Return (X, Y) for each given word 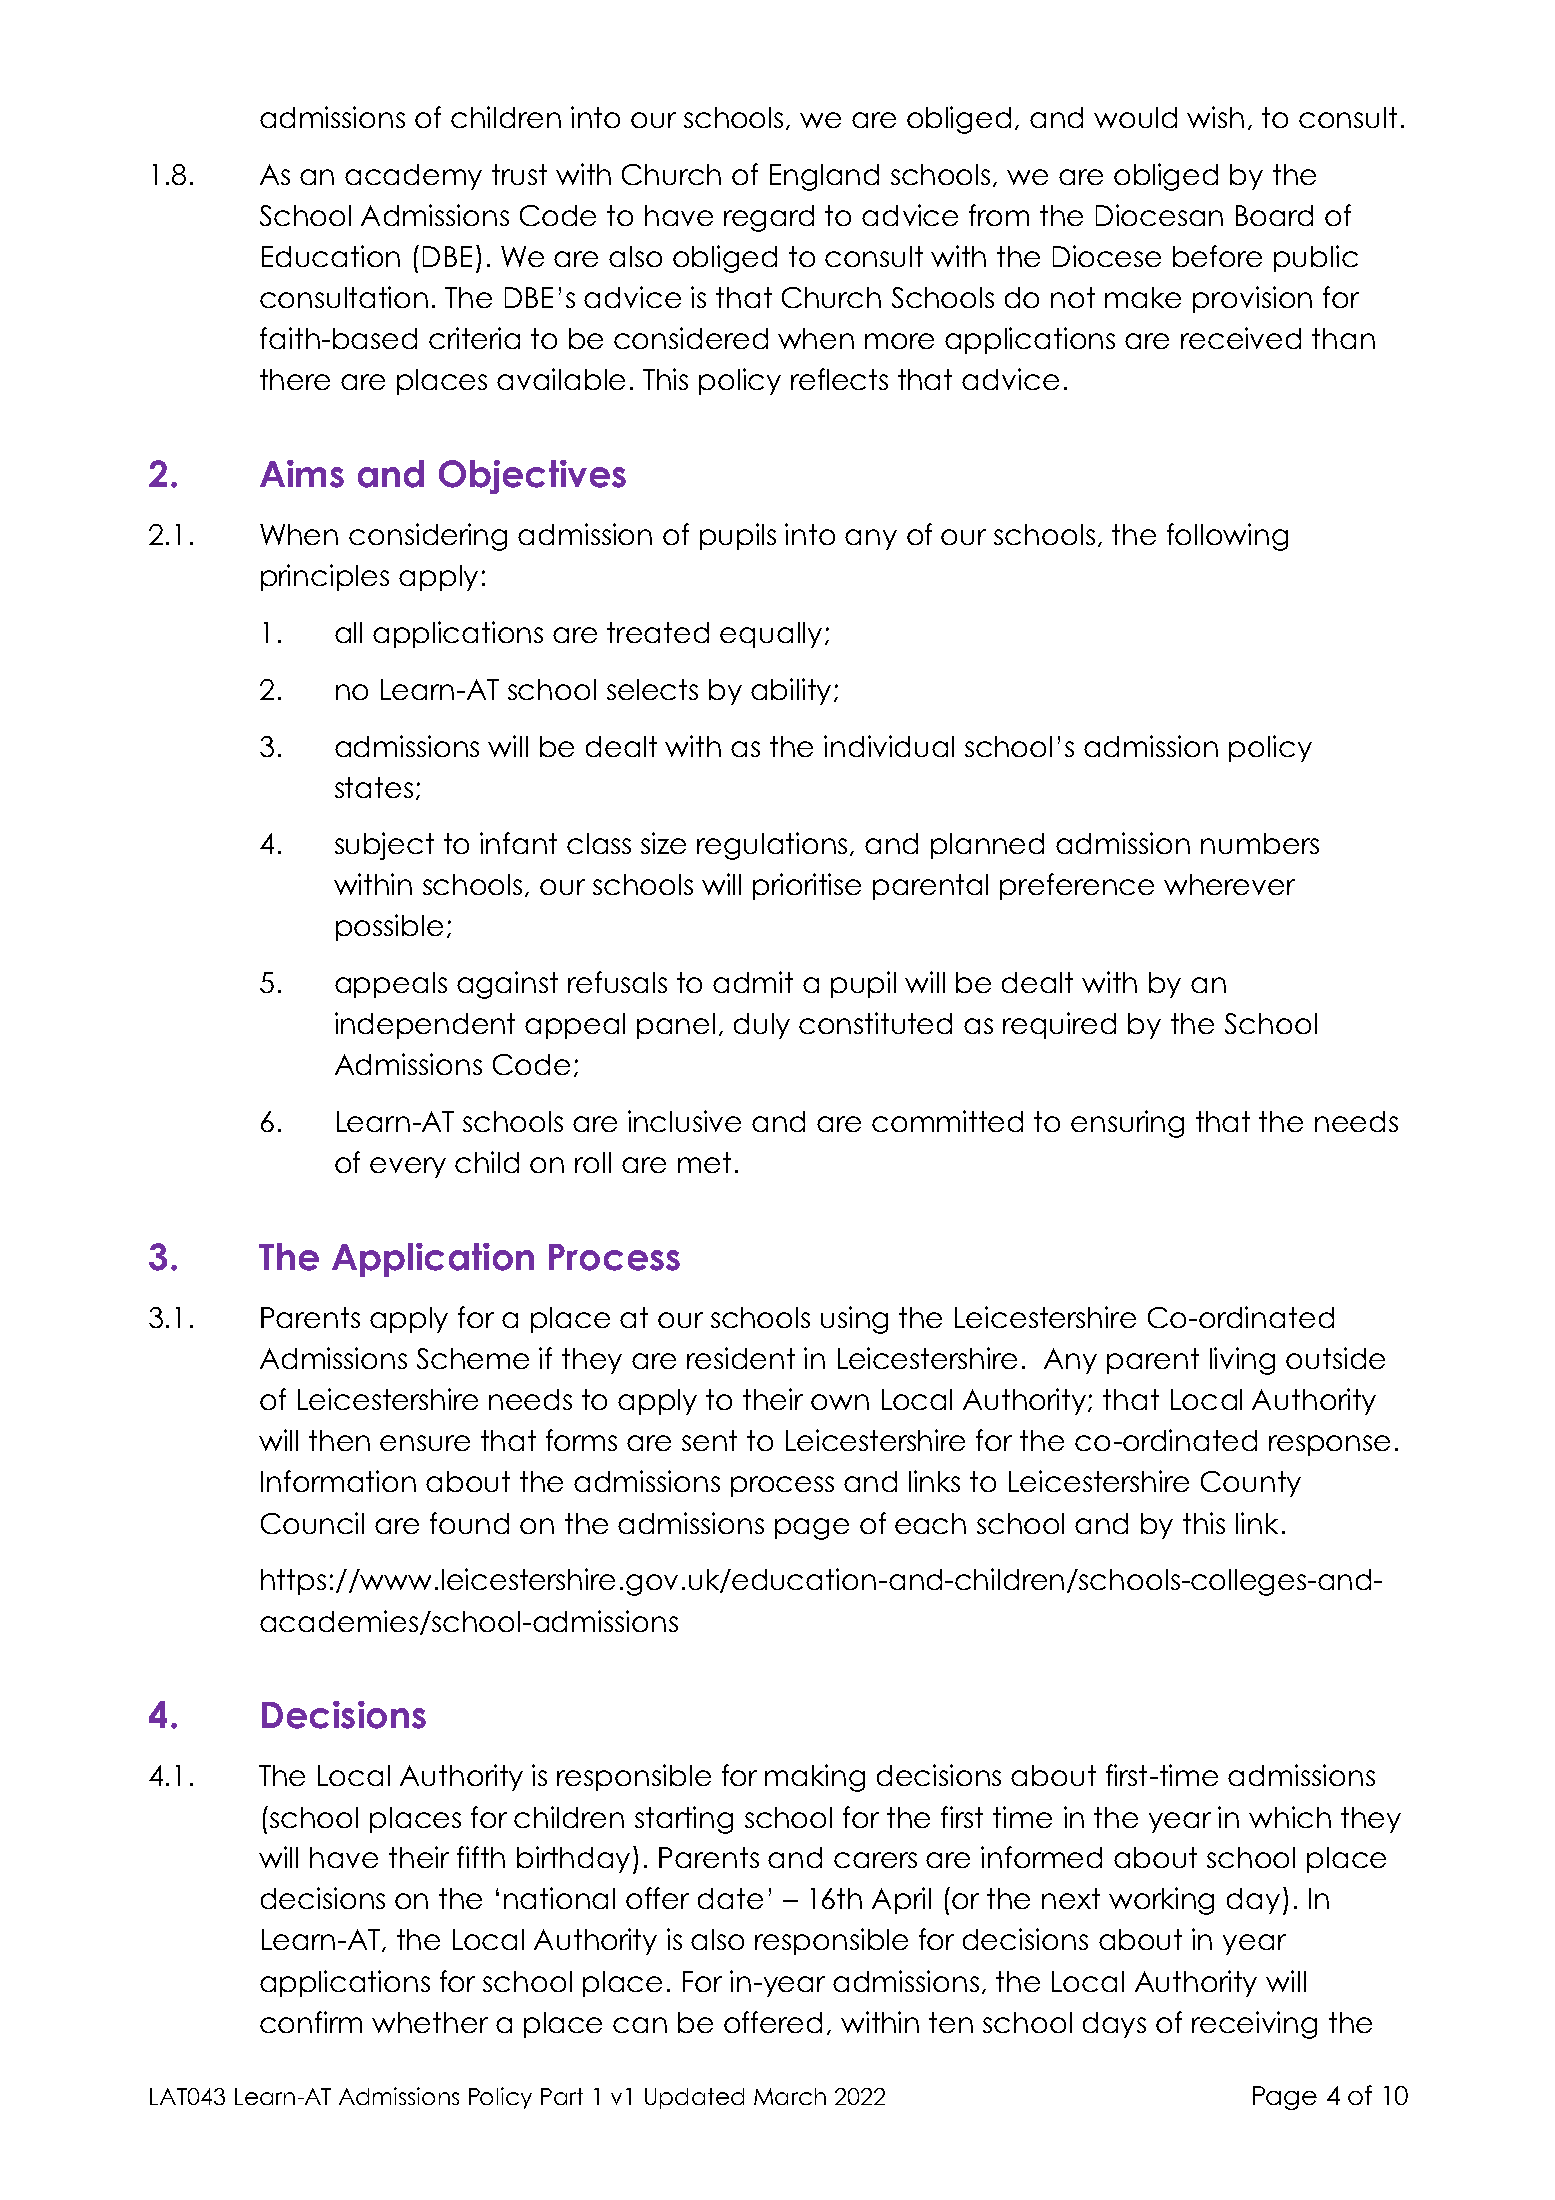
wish (1215, 117)
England (824, 177)
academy (413, 177)
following (1227, 537)
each (930, 1523)
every (408, 1167)
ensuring (1127, 1124)
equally (771, 635)
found (469, 1523)
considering (428, 537)
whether (430, 2022)
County (1251, 1484)
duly (762, 1026)
